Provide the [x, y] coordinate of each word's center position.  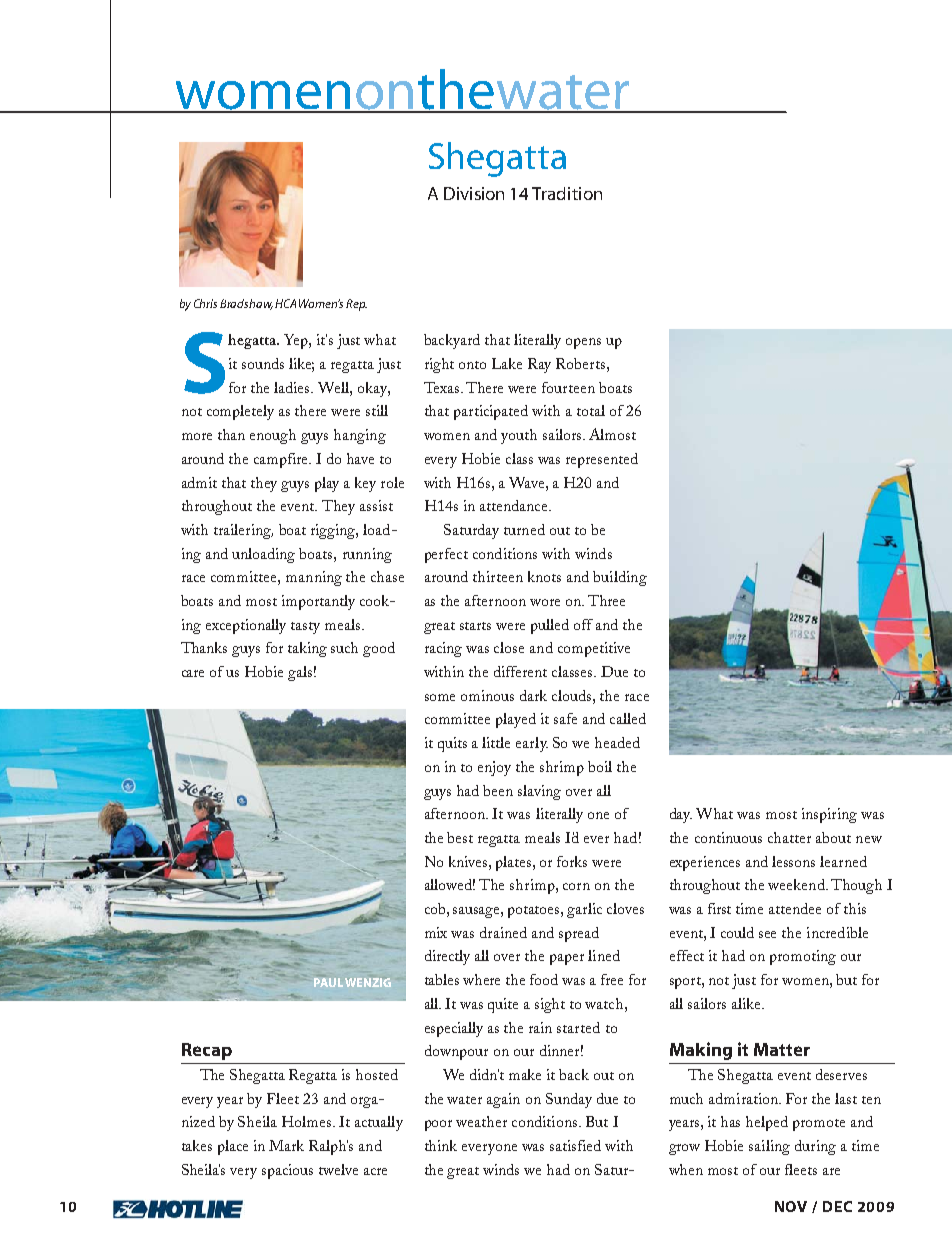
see [767, 934]
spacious [287, 1171]
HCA [285, 303]
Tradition [567, 193]
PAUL [328, 982]
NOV [791, 1206]
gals [300, 673]
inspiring [829, 815]
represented [602, 460]
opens [583, 343]
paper [567, 959]
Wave [528, 482]
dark [533, 695]
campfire [282, 460]
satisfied [575, 1145]
